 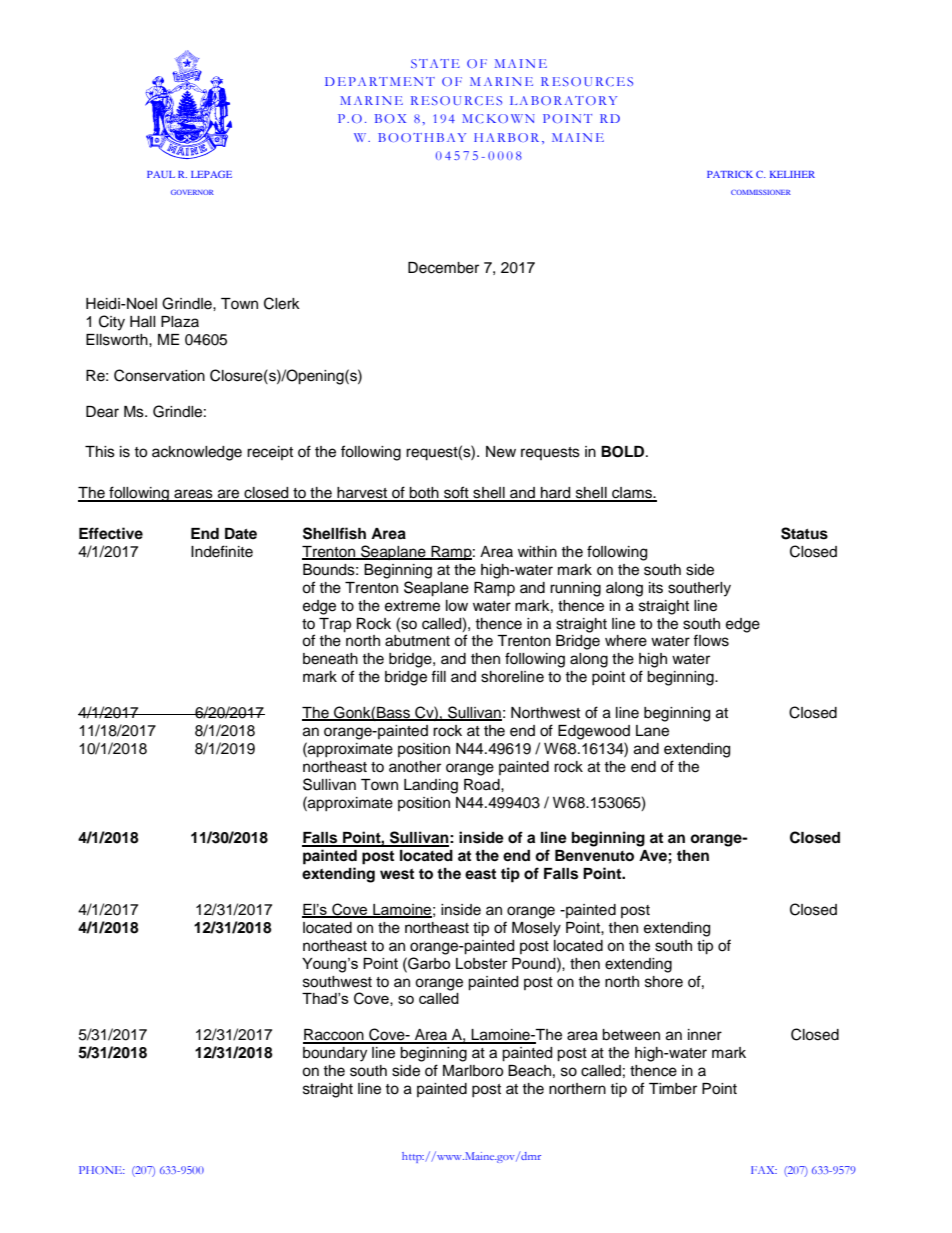 What do you see at coordinates (705, 1035) in the screenshot?
I see `inner` at bounding box center [705, 1035].
